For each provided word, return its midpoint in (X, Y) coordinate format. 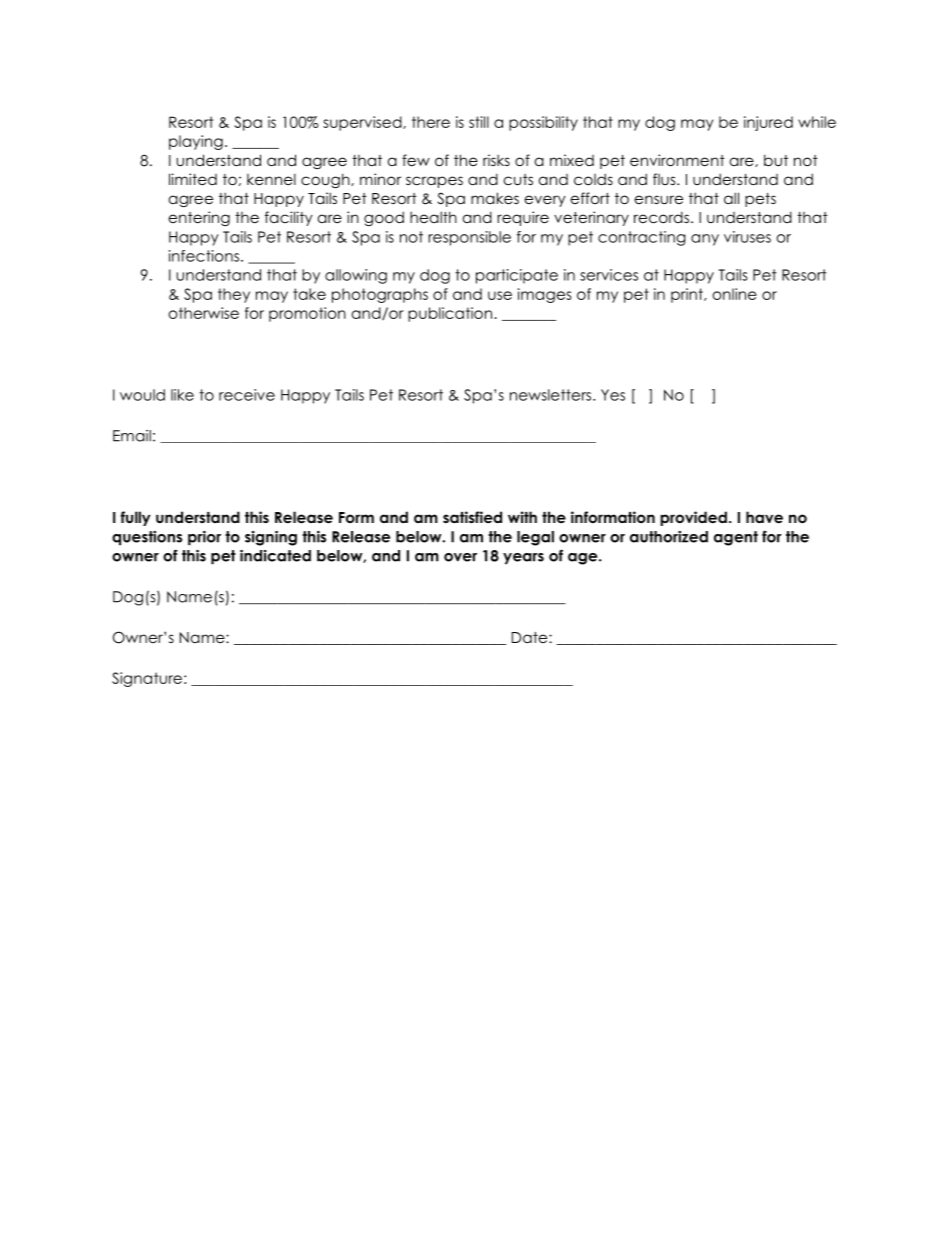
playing (196, 142)
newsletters (552, 395)
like (182, 395)
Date (531, 637)
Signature (147, 679)
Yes (613, 395)
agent (736, 538)
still (479, 122)
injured (768, 123)
